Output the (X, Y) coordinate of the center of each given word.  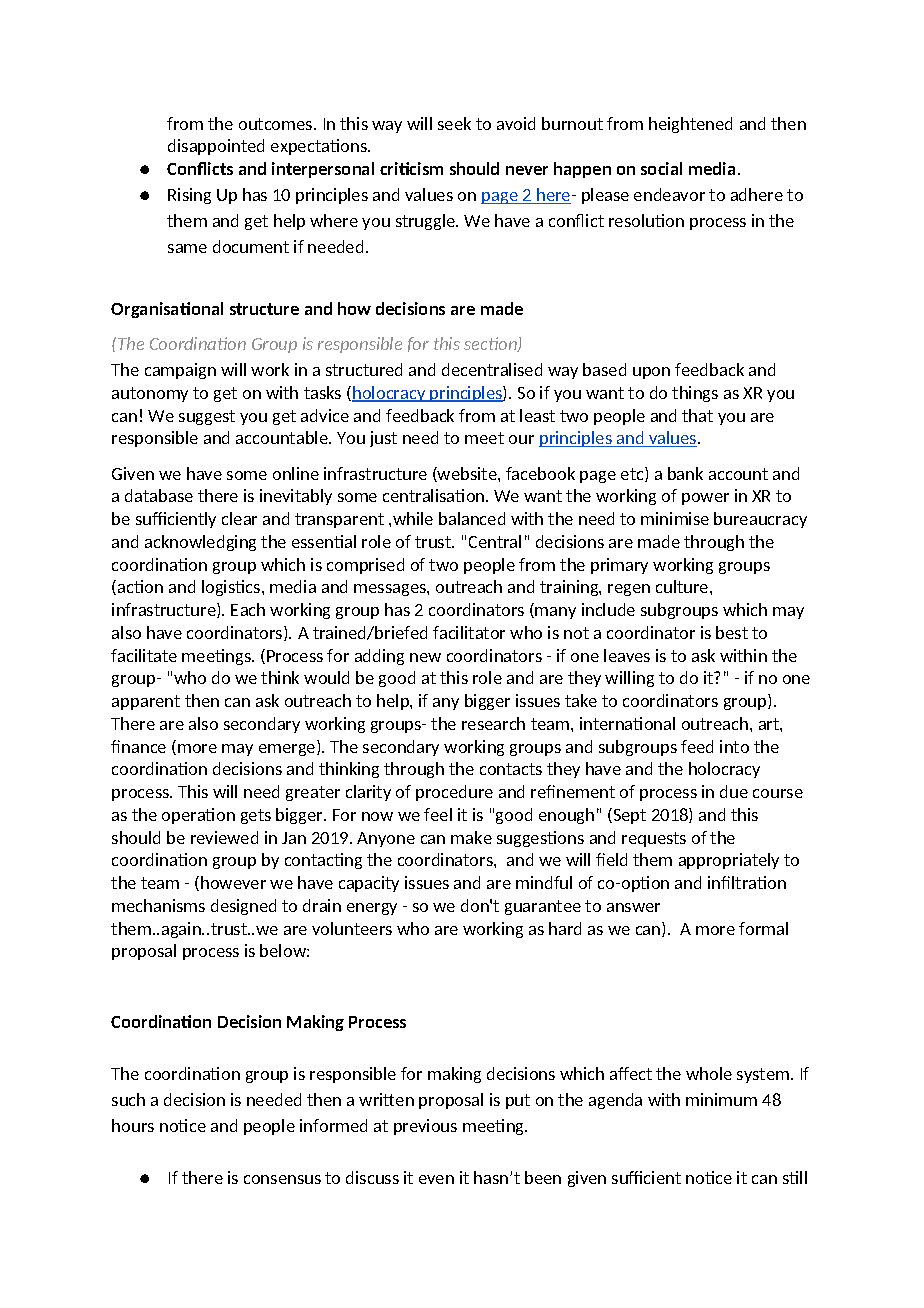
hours (133, 1125)
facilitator (469, 632)
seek (454, 123)
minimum (721, 1099)
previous (425, 1127)
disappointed (216, 147)
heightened (690, 125)
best (732, 632)
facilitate (144, 655)
